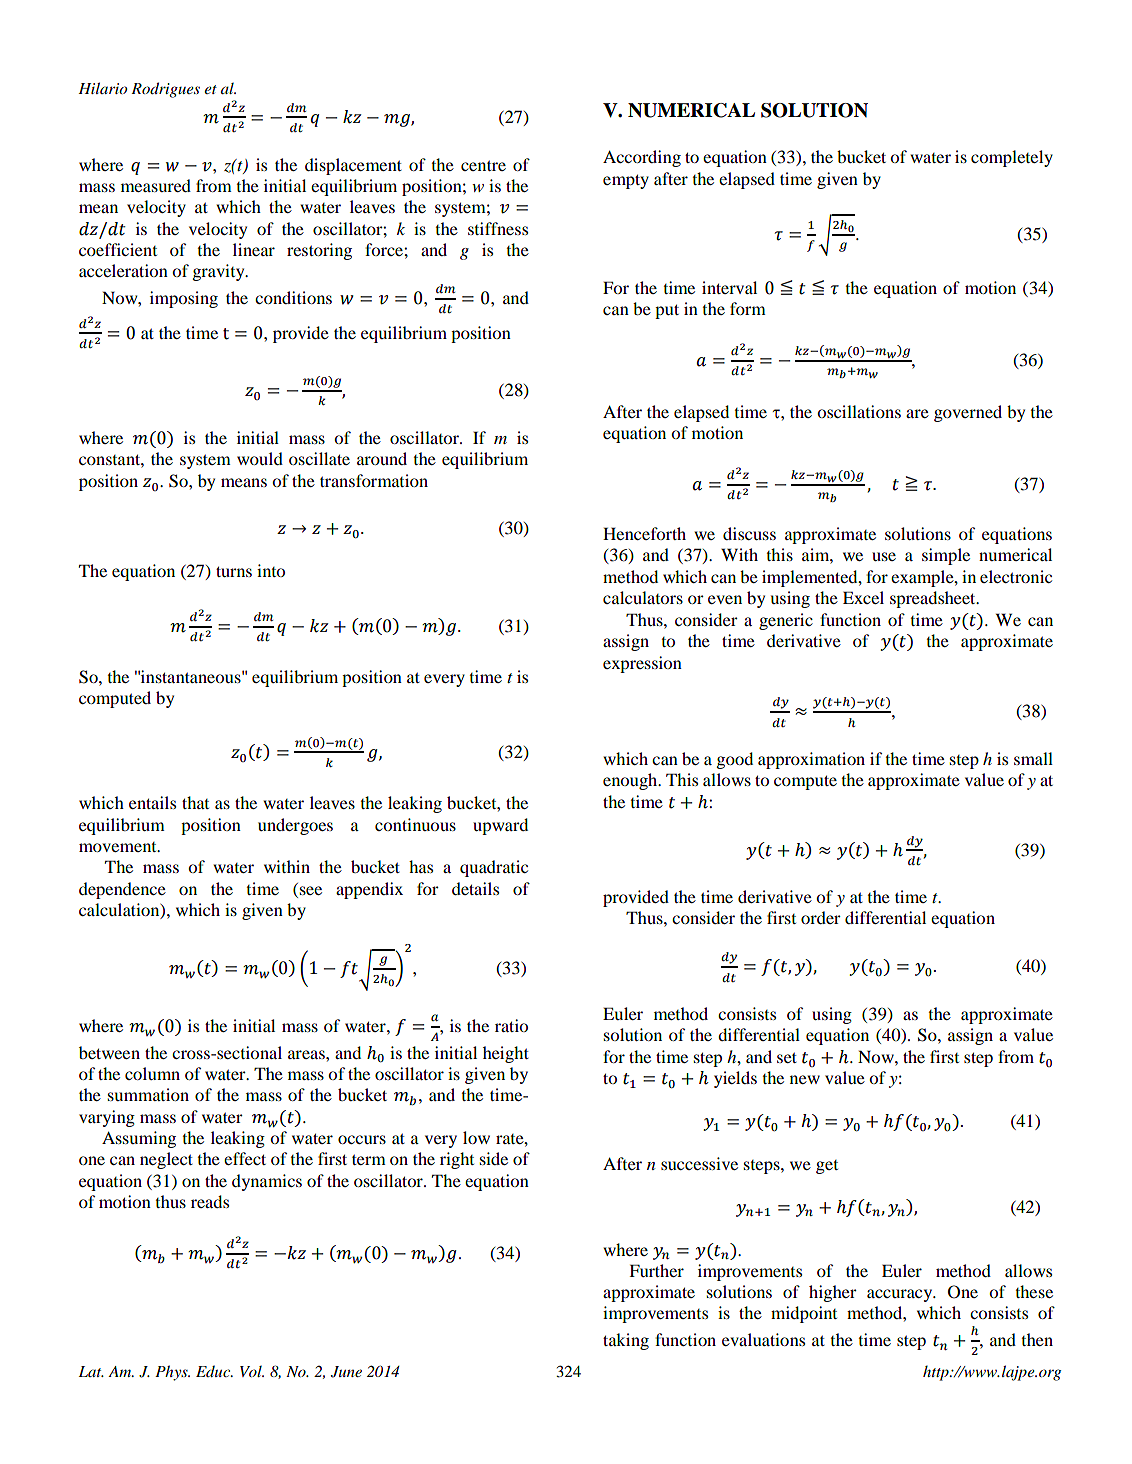 The image size is (1132, 1464). I want to click on governed, so click(968, 413).
